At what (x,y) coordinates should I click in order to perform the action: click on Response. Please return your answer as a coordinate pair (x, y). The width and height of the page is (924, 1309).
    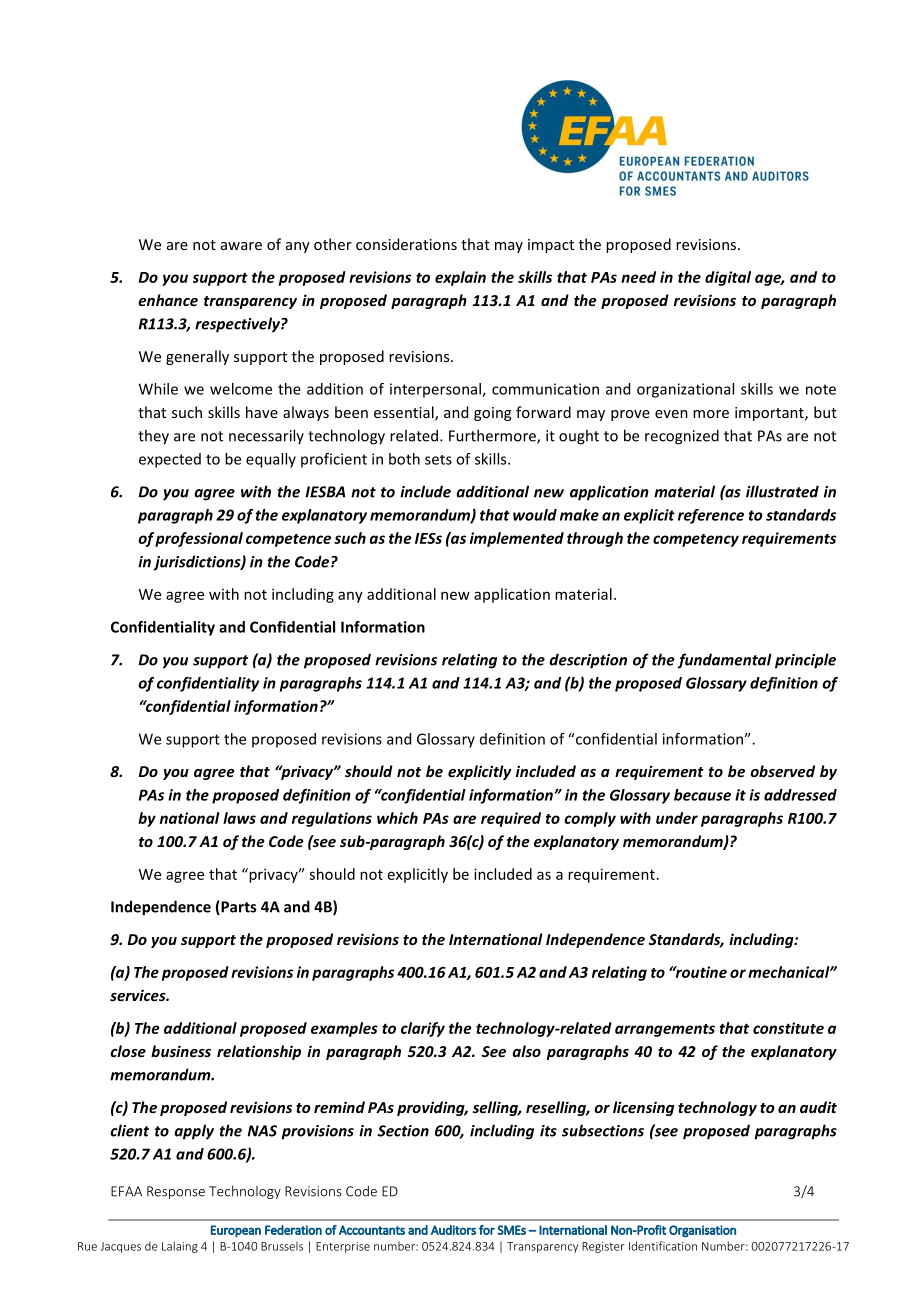
    Looking at the image, I should click on (176, 1192).
